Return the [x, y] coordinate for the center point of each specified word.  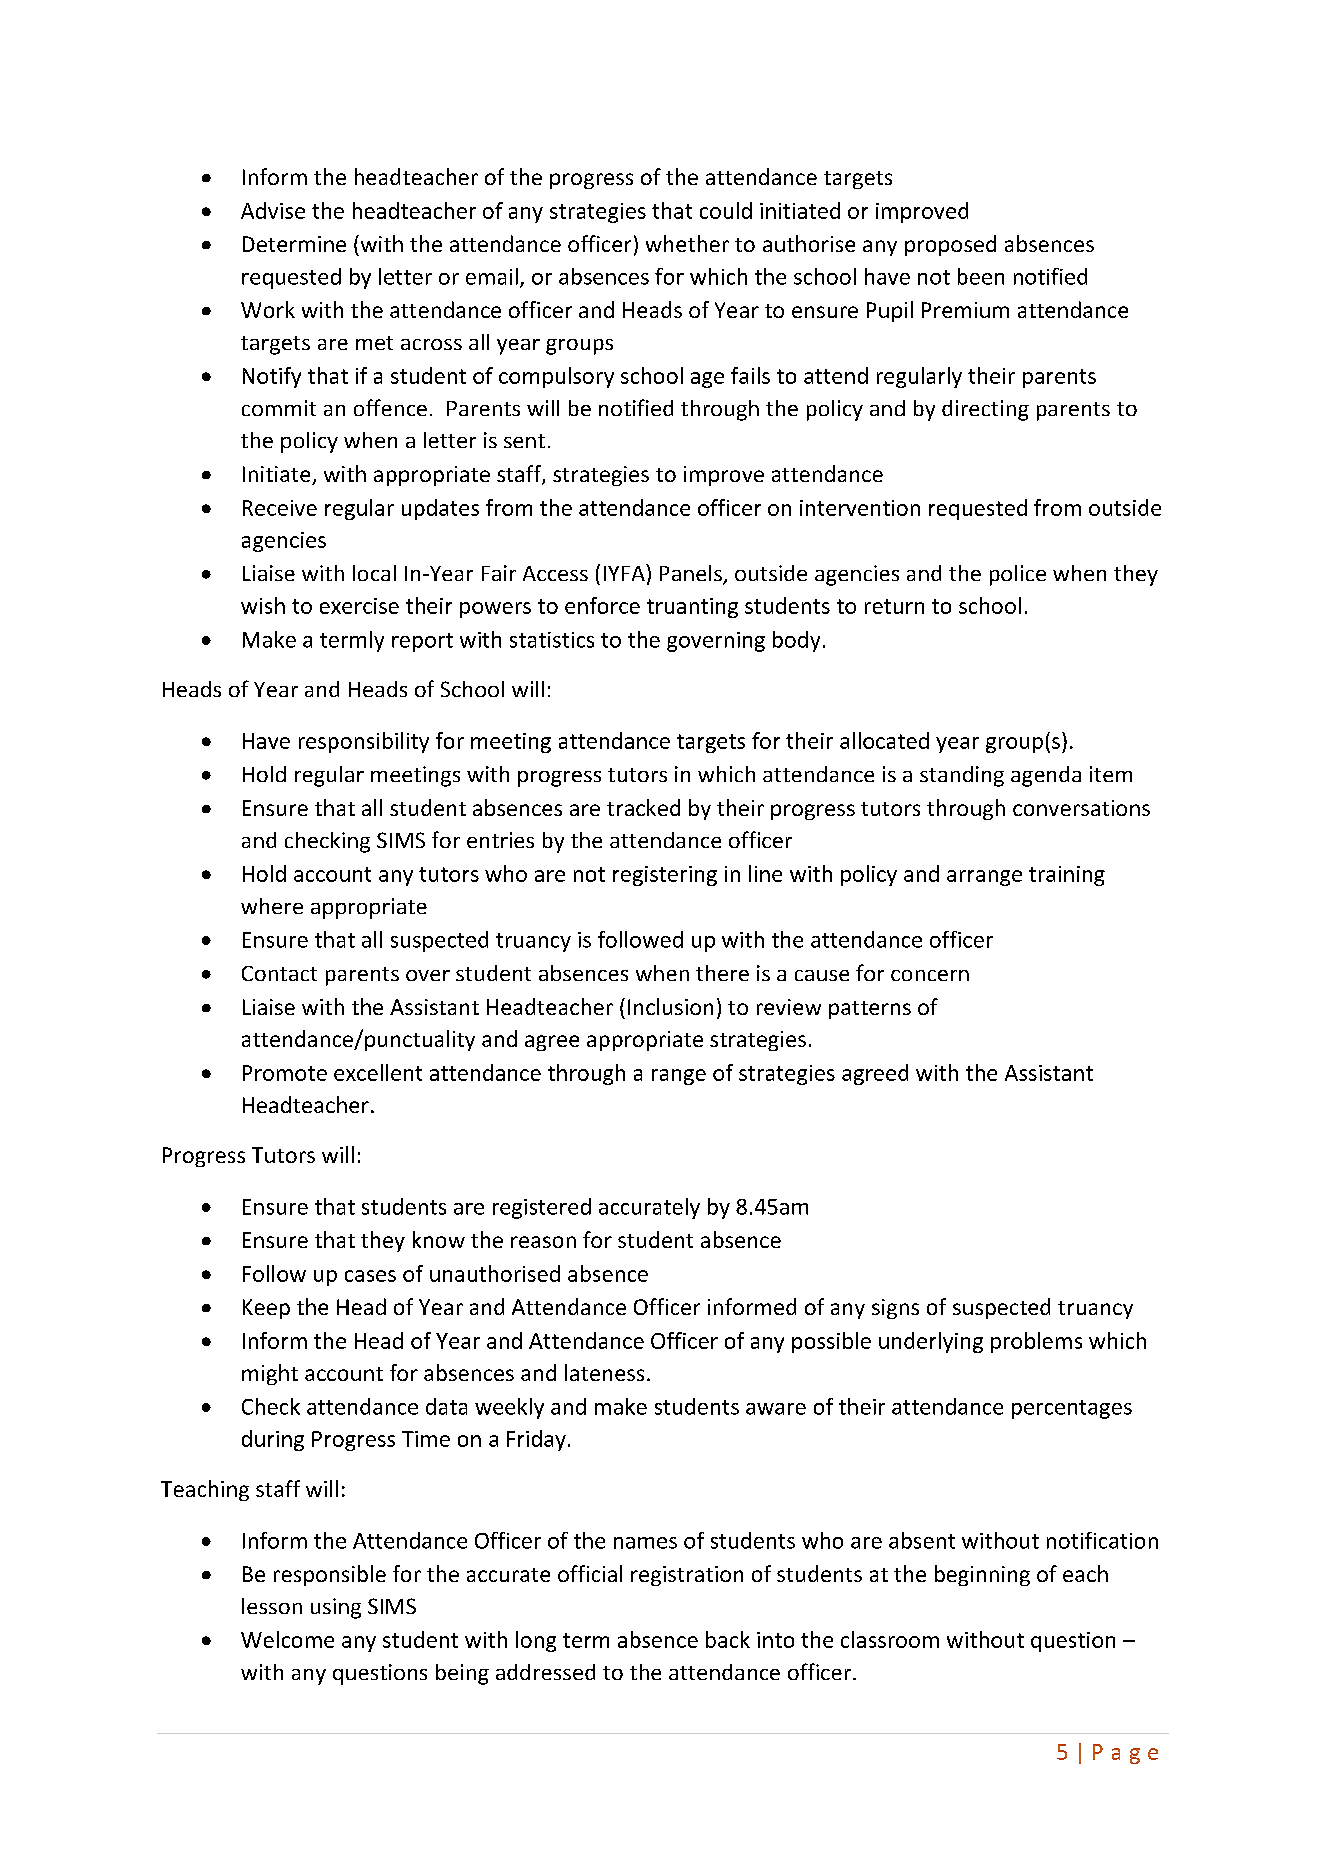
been [981, 276]
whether [687, 243]
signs [895, 1309]
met [374, 343]
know [439, 1239]
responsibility [364, 742]
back [728, 1639]
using [336, 1608]
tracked [643, 807]
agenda [1046, 776]
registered [542, 1208]
